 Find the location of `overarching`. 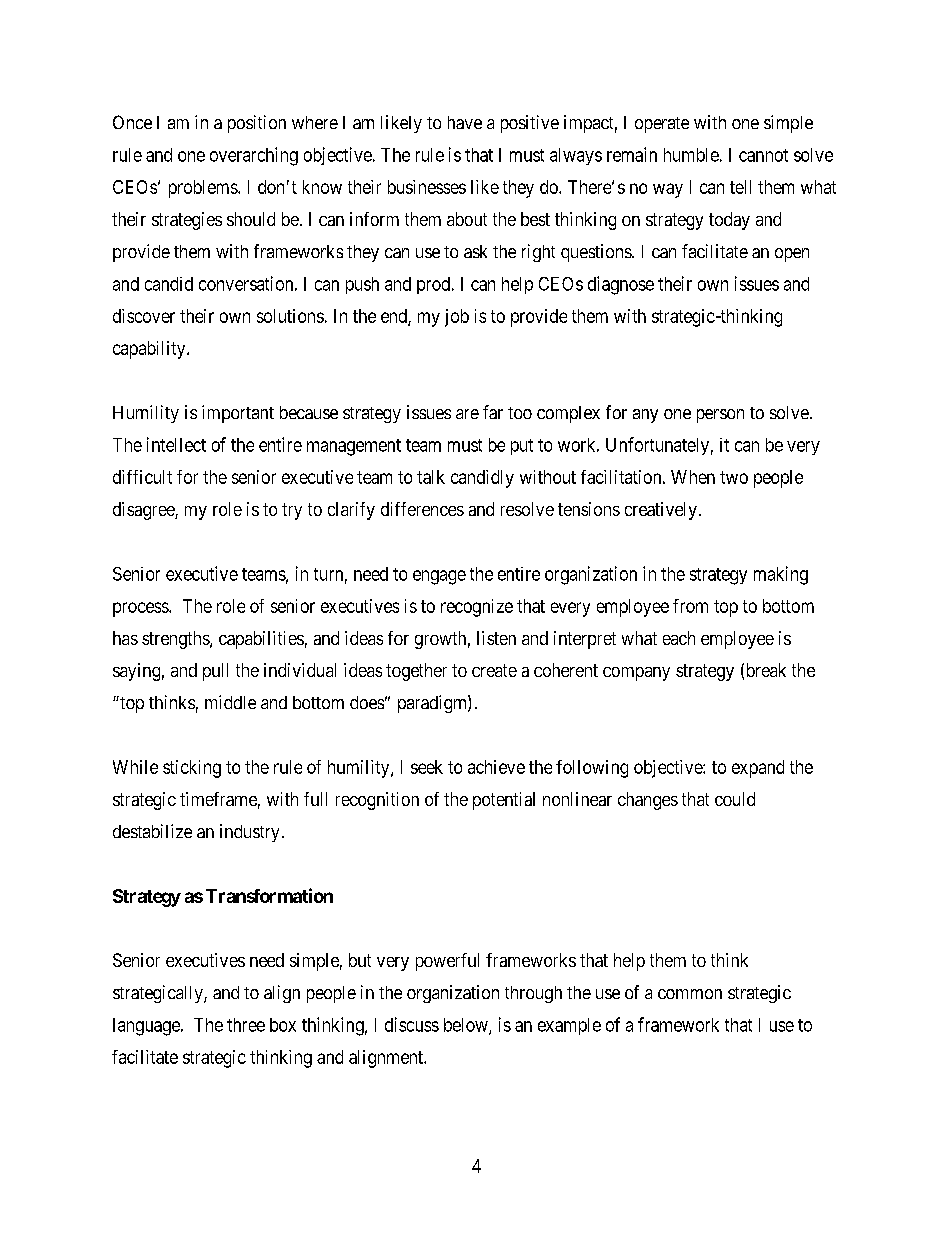

overarching is located at coordinates (254, 156).
